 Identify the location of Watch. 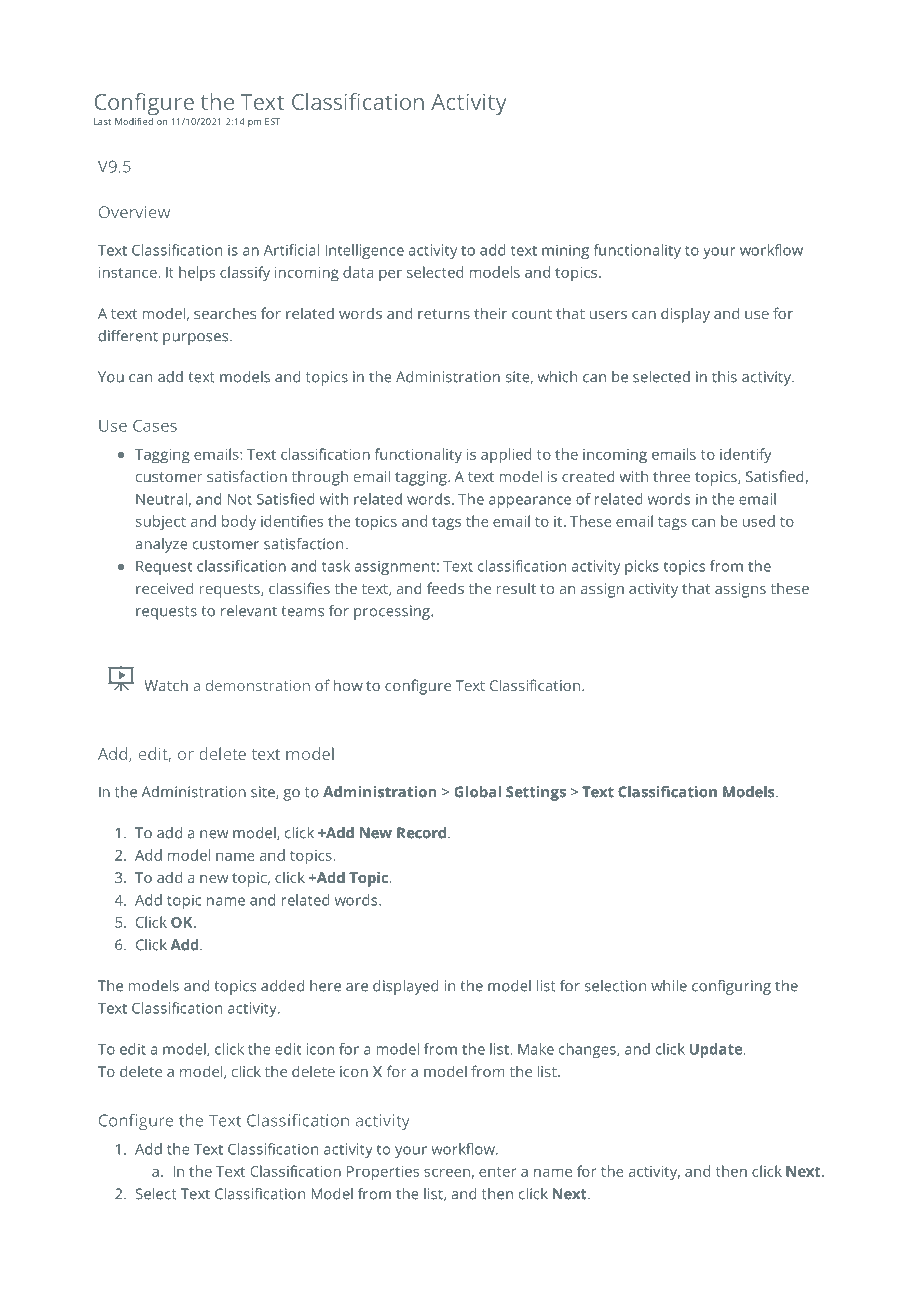
(166, 685).
